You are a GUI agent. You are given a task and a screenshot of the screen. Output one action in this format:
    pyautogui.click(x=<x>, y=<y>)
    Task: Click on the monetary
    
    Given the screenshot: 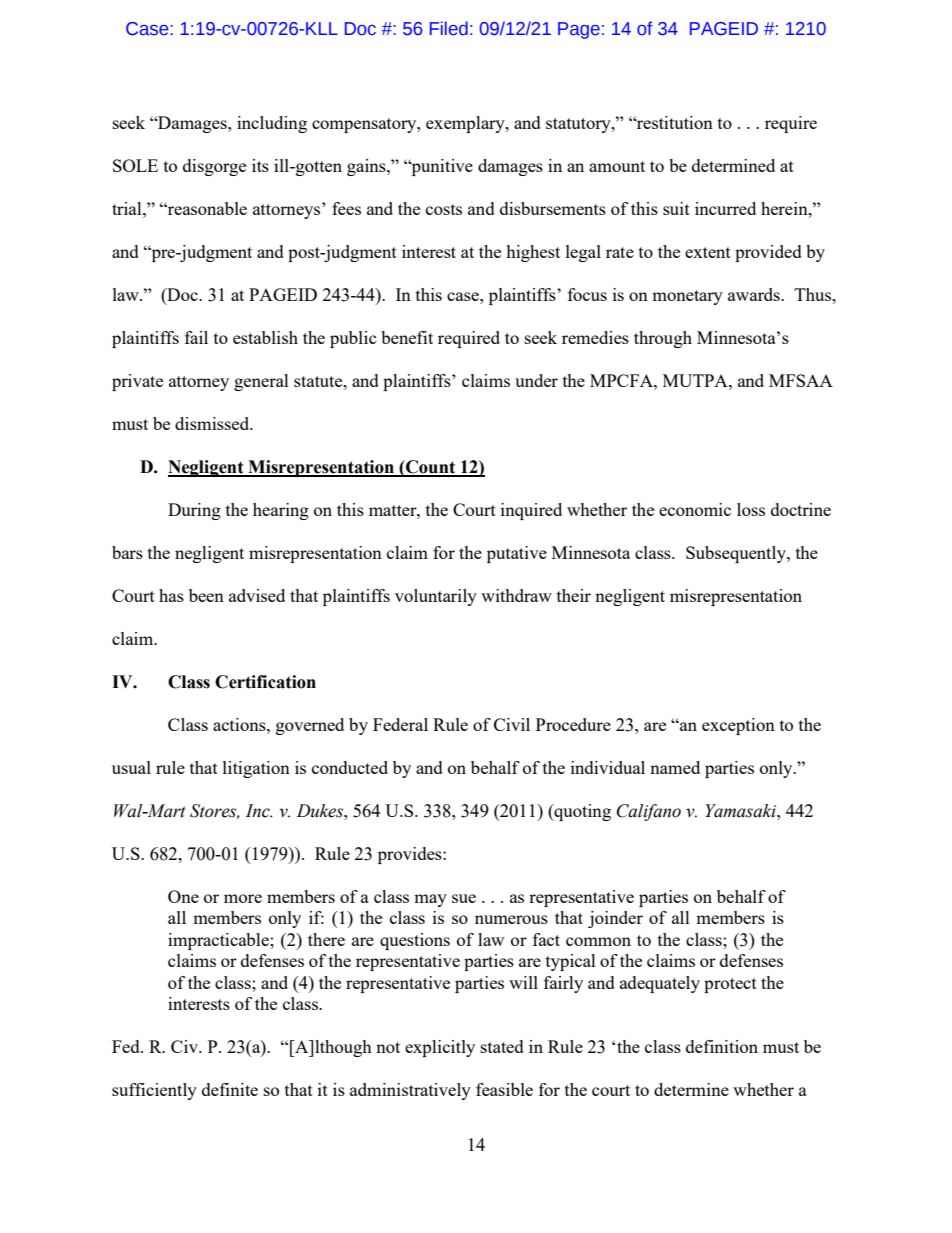 What is the action you would take?
    pyautogui.click(x=687, y=297)
